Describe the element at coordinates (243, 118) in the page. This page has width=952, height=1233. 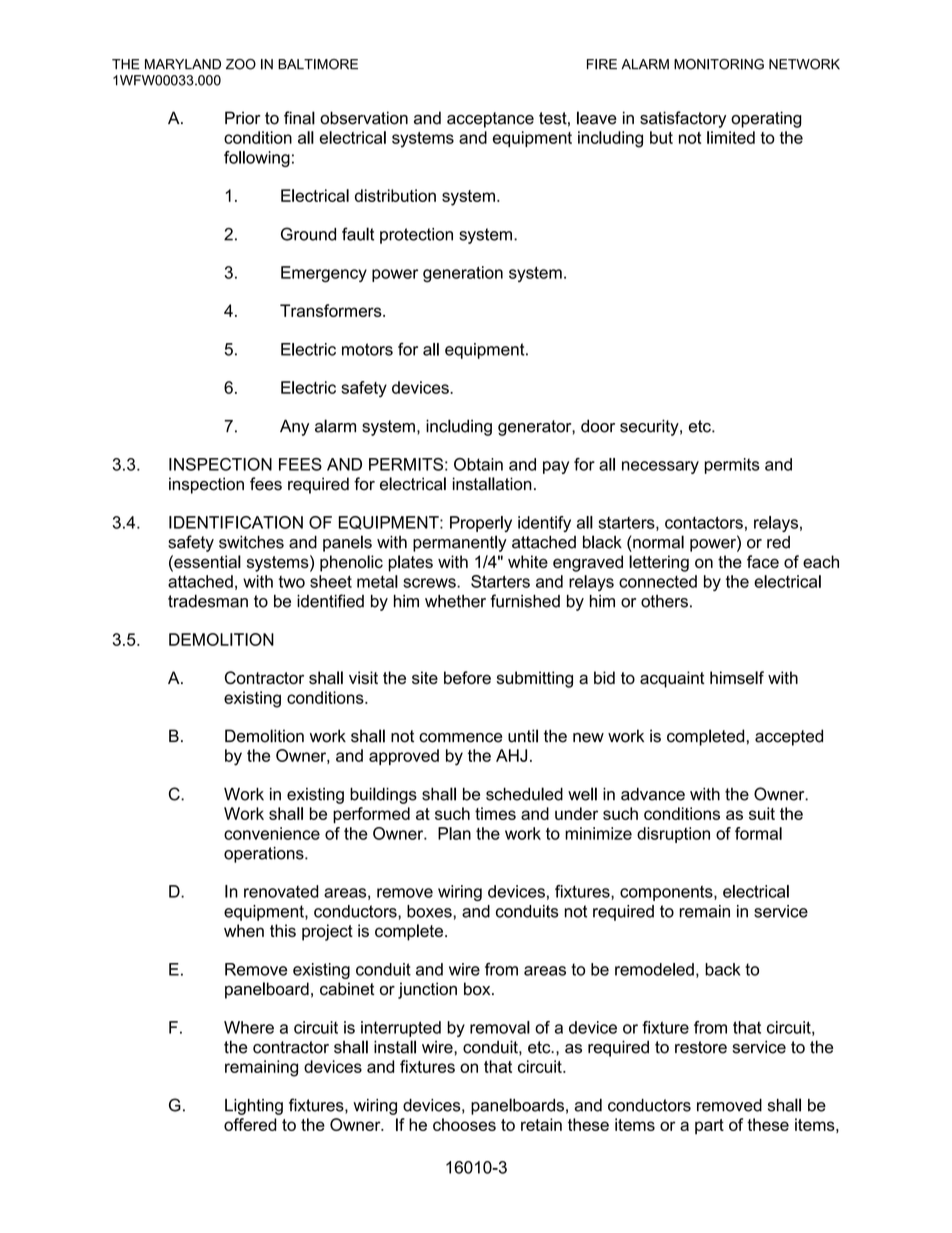
I see `Prior` at that location.
